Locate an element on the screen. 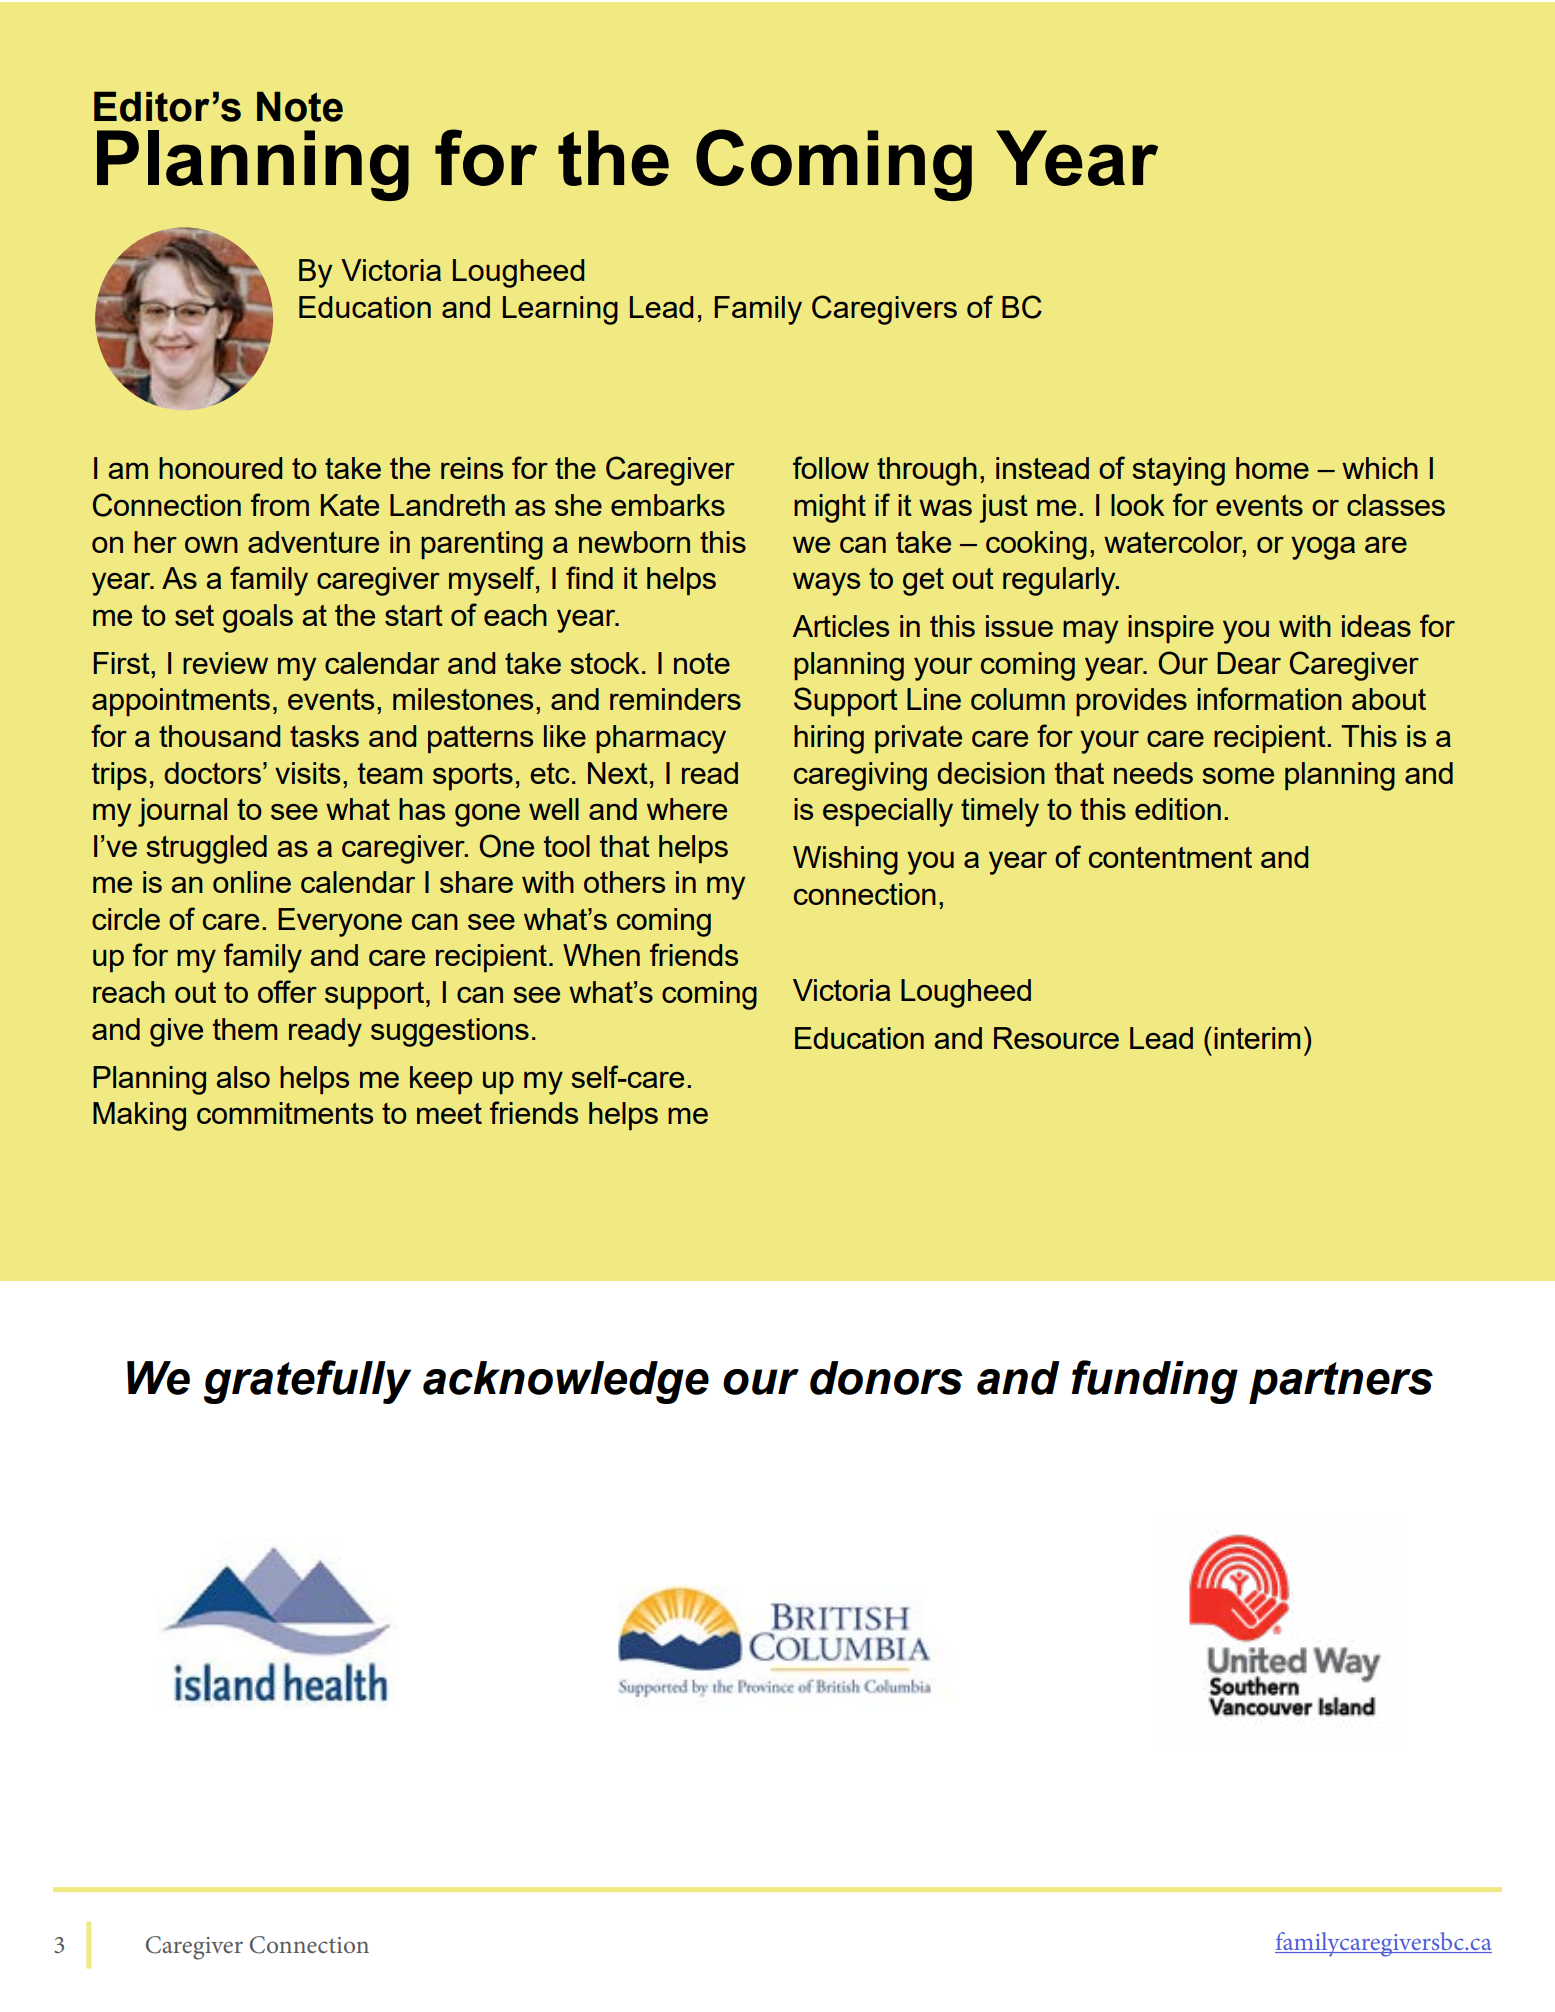 The height and width of the screenshot is (2012, 1555). When is located at coordinates (601, 955).
